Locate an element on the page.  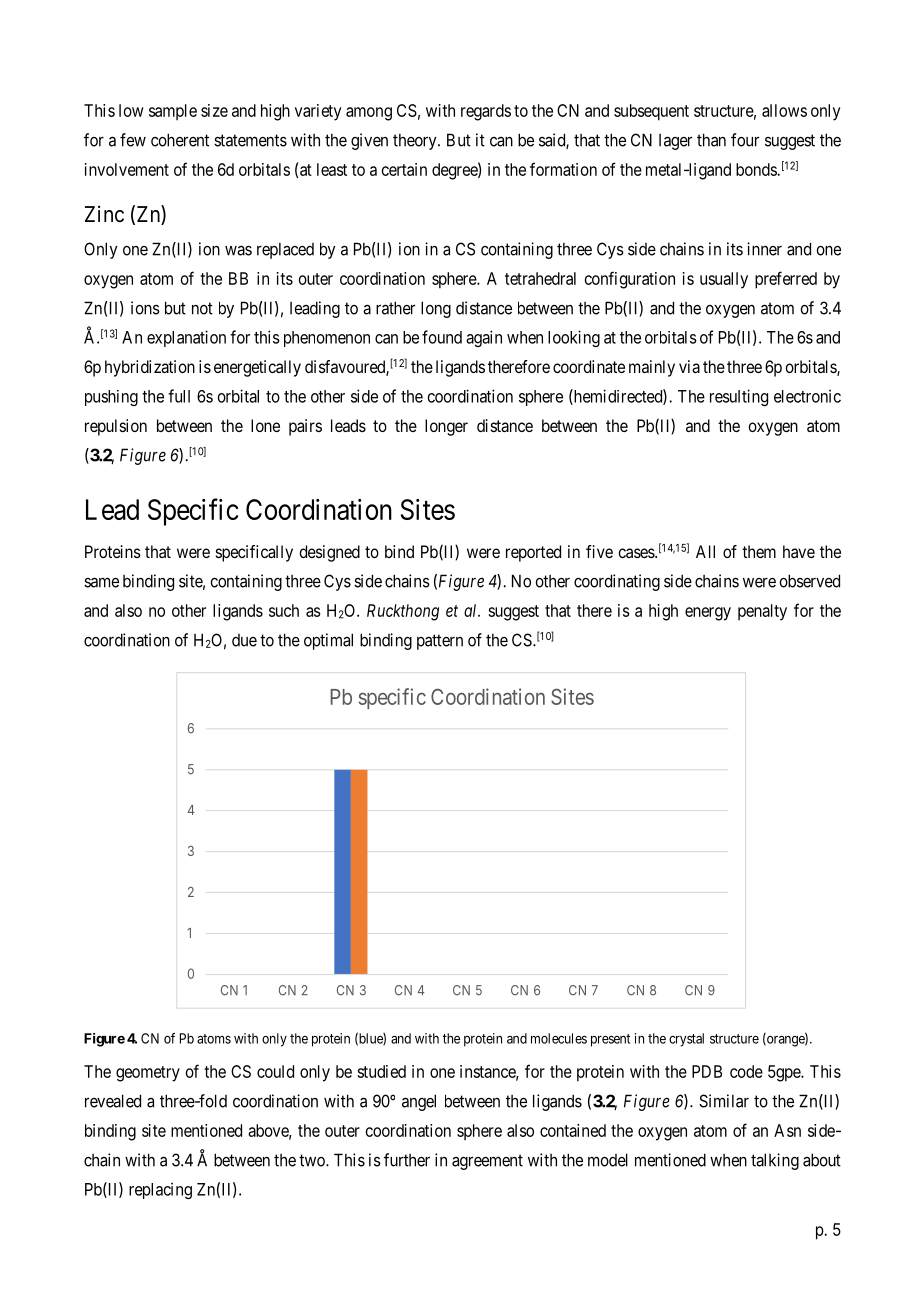
same is located at coordinates (101, 582).
